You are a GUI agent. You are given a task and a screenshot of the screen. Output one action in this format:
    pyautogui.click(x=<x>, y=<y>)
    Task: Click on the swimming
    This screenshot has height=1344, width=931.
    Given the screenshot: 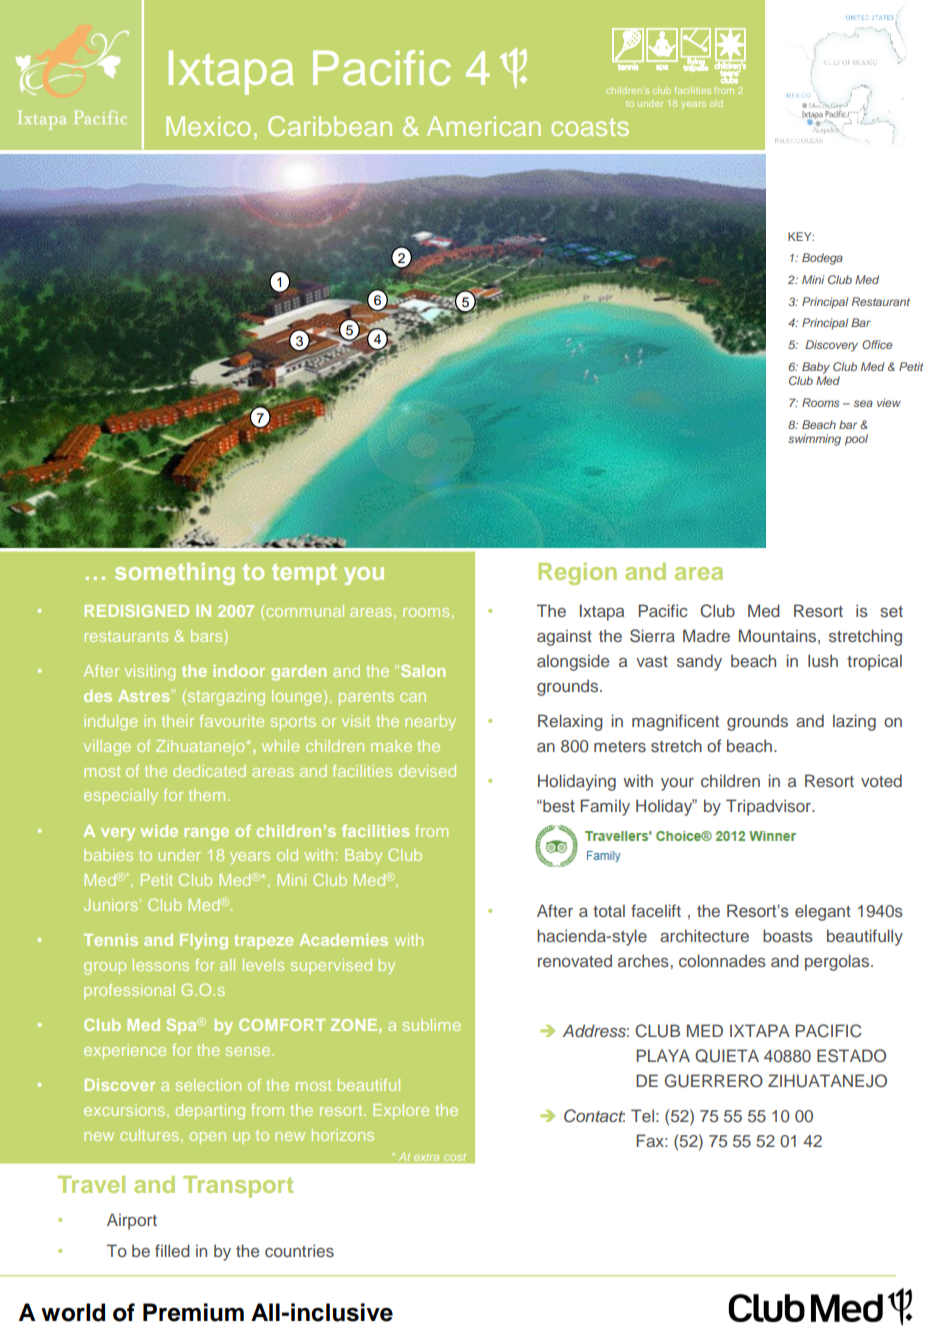 What is the action you would take?
    pyautogui.click(x=814, y=440)
